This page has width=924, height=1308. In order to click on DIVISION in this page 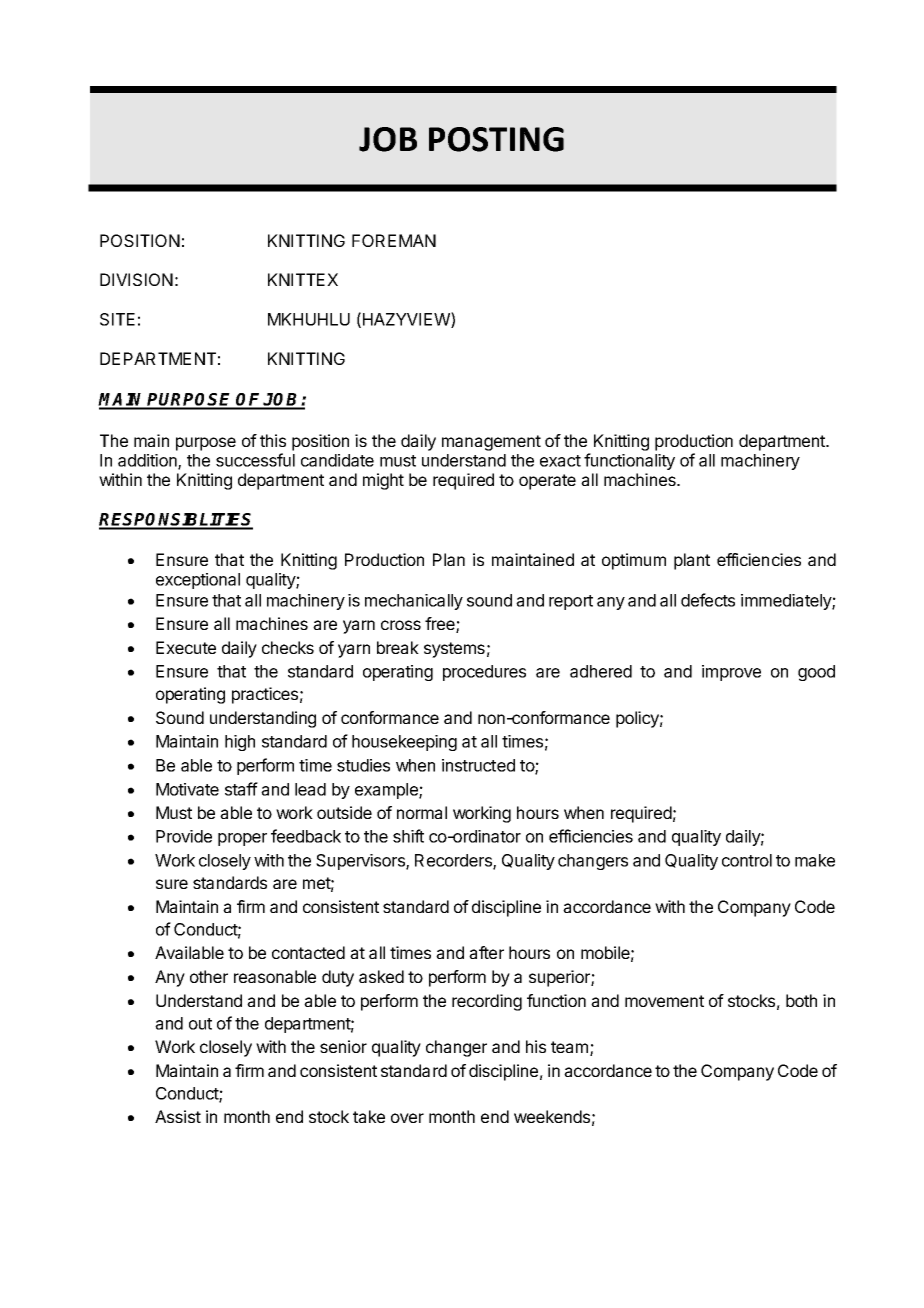, I will do `click(136, 279)`.
